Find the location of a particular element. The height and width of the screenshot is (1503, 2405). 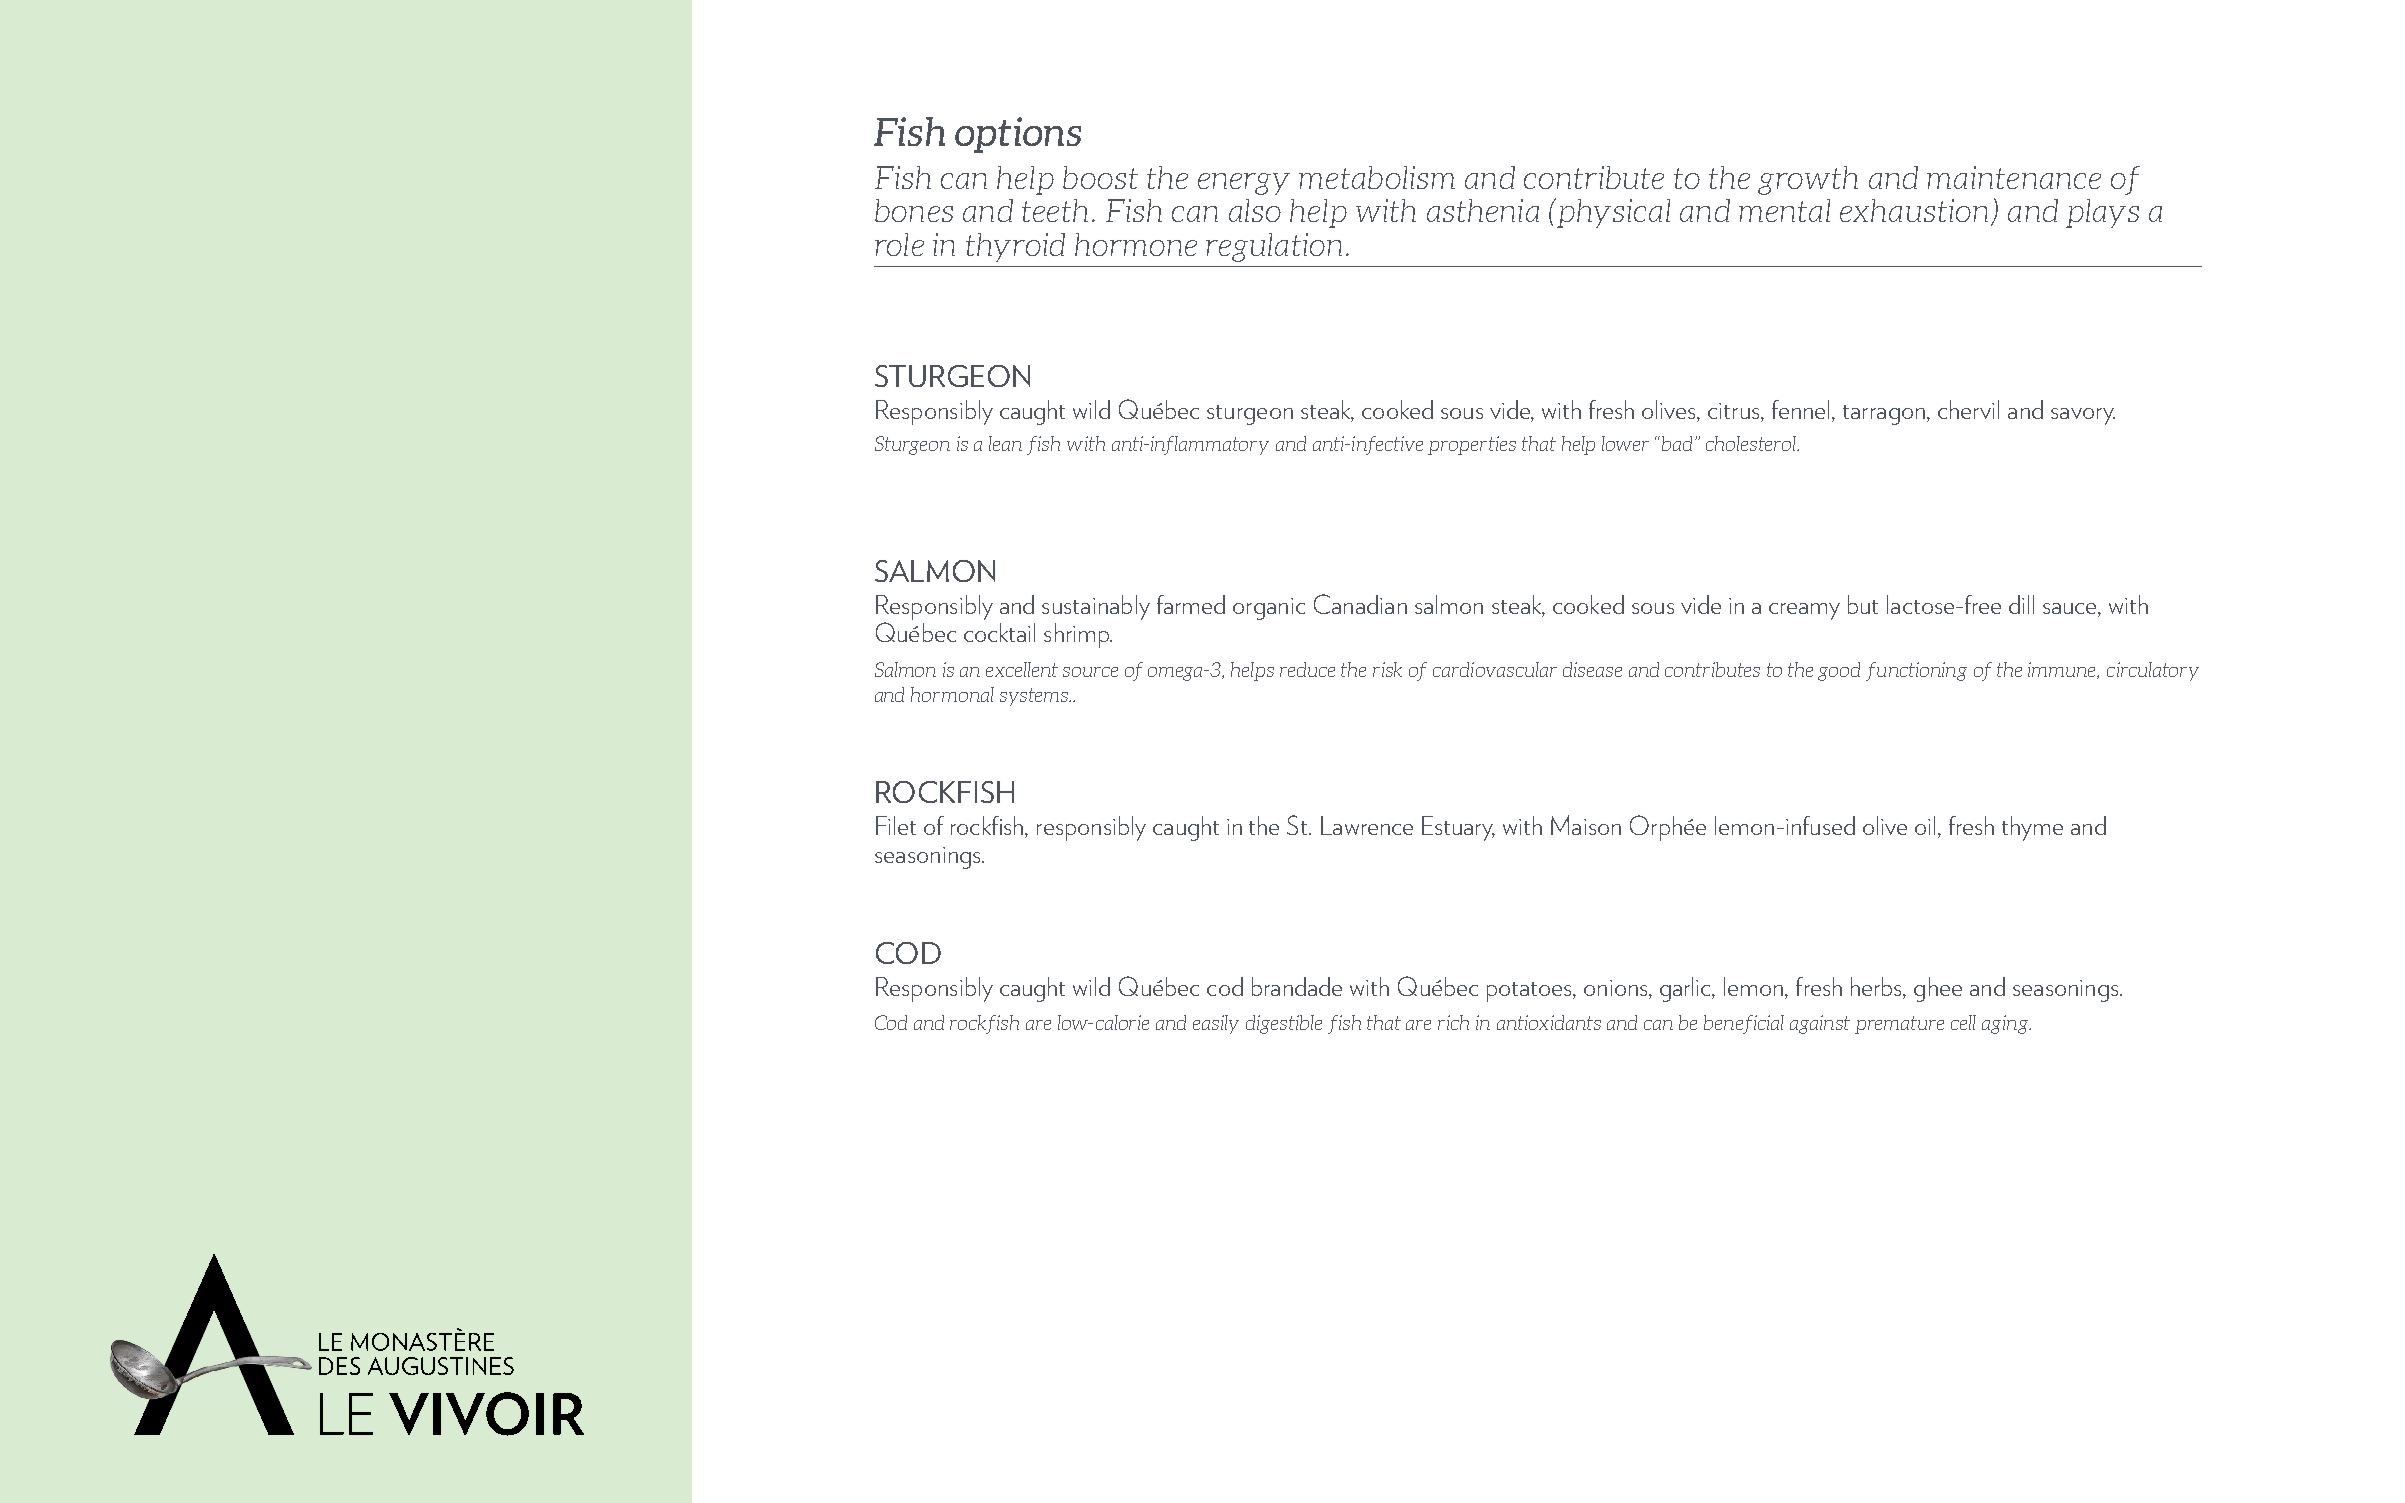

rich is located at coordinates (1453, 1022).
